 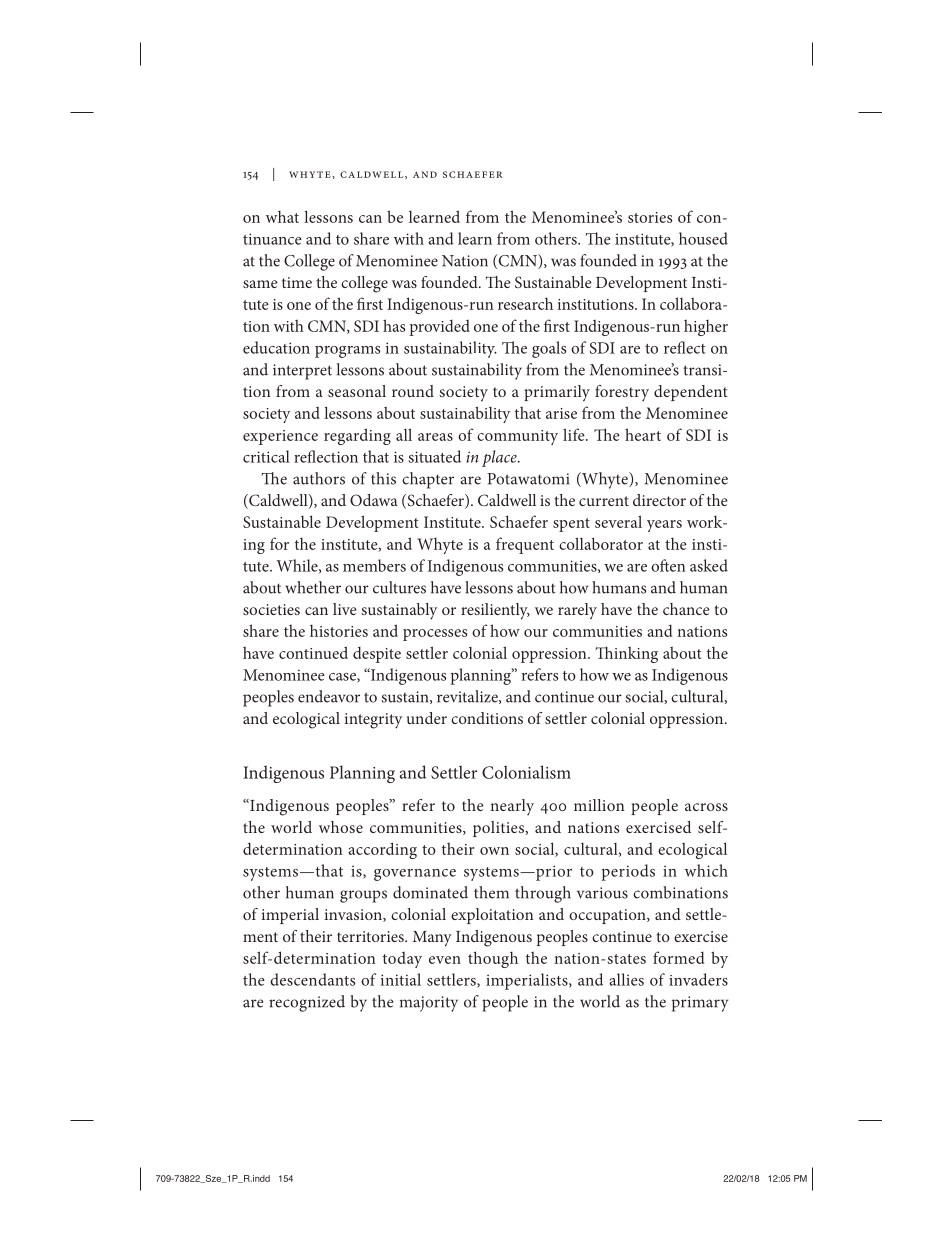 What do you see at coordinates (703, 238) in the screenshot?
I see `housed` at bounding box center [703, 238].
